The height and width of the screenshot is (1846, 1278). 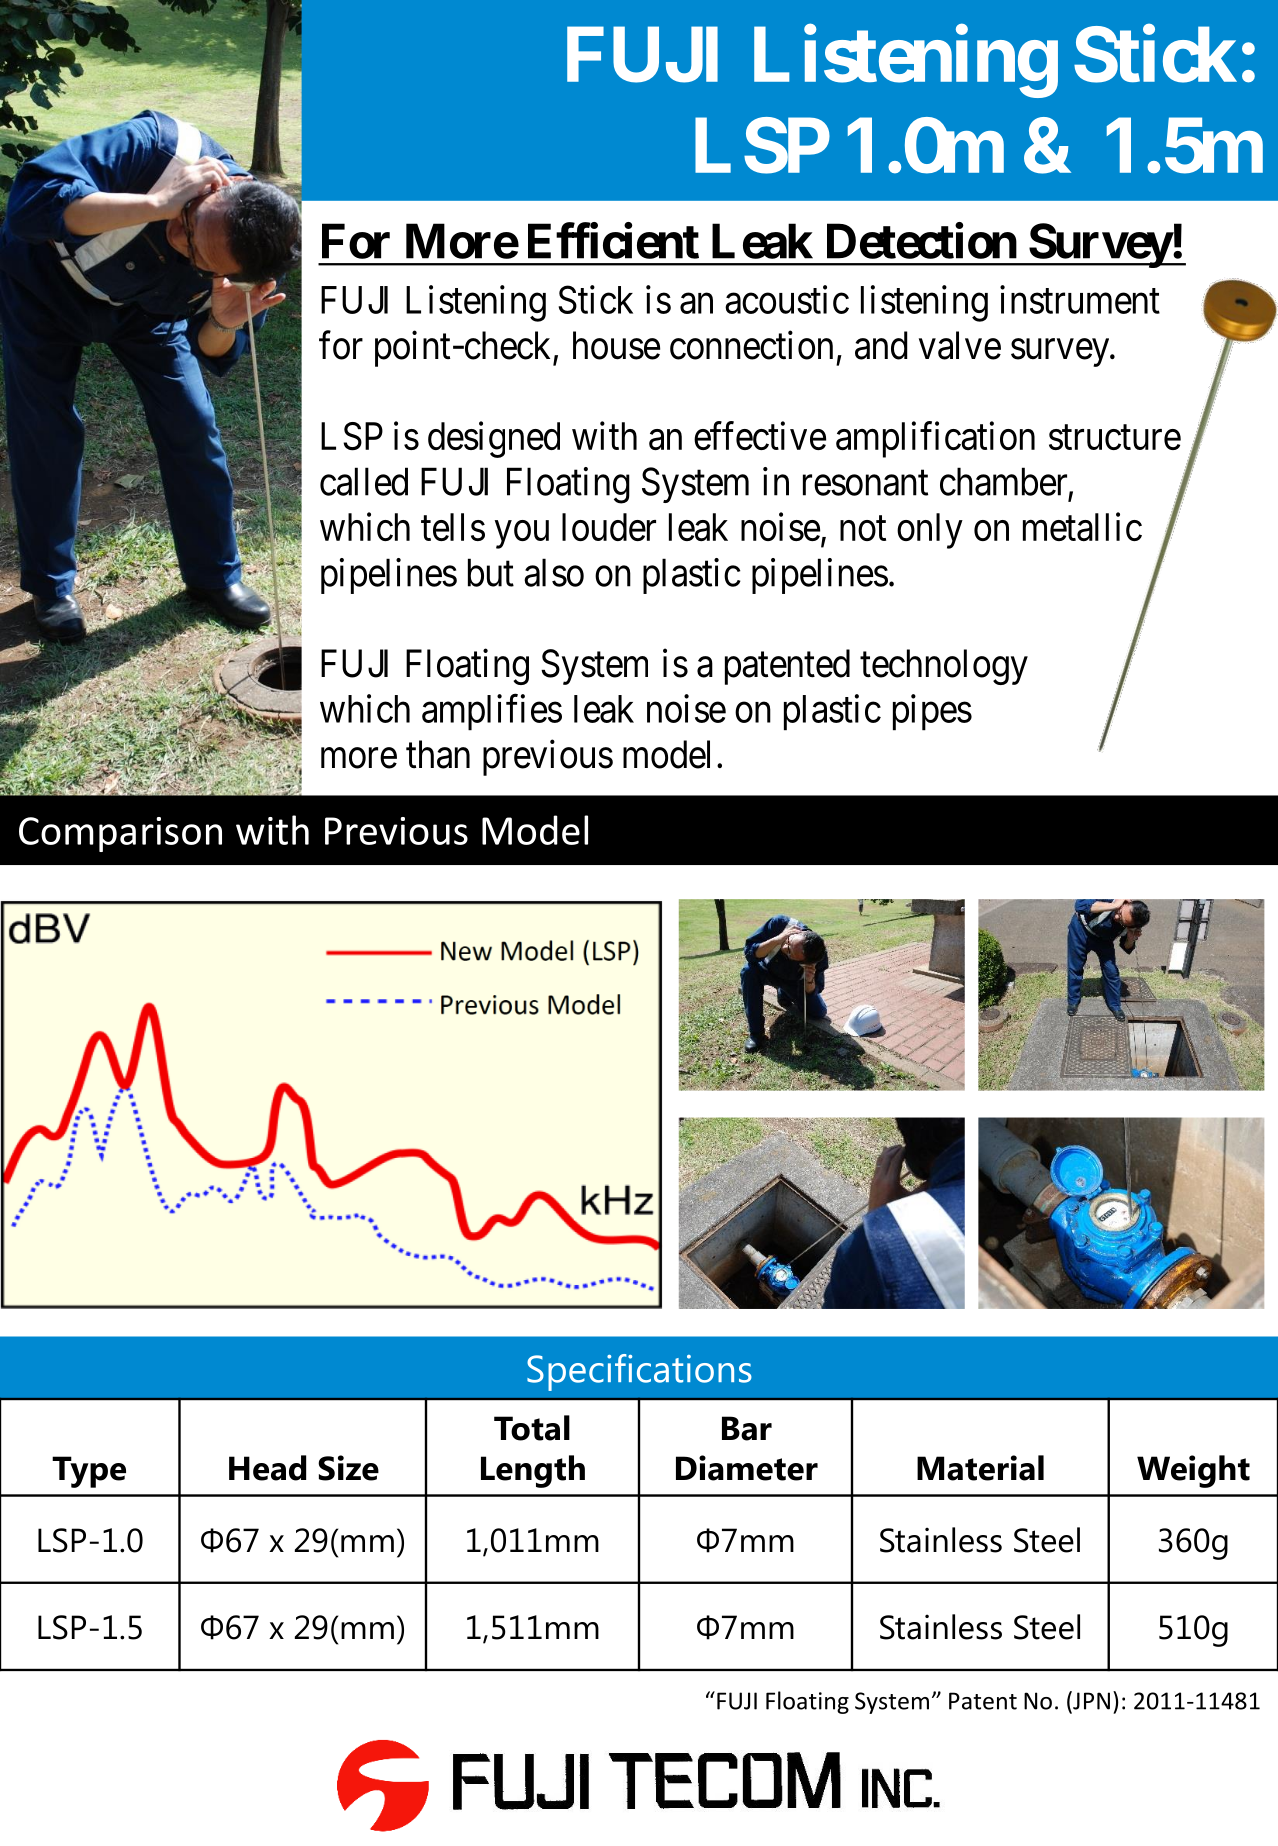 I want to click on Efficient, so click(x=613, y=241).
